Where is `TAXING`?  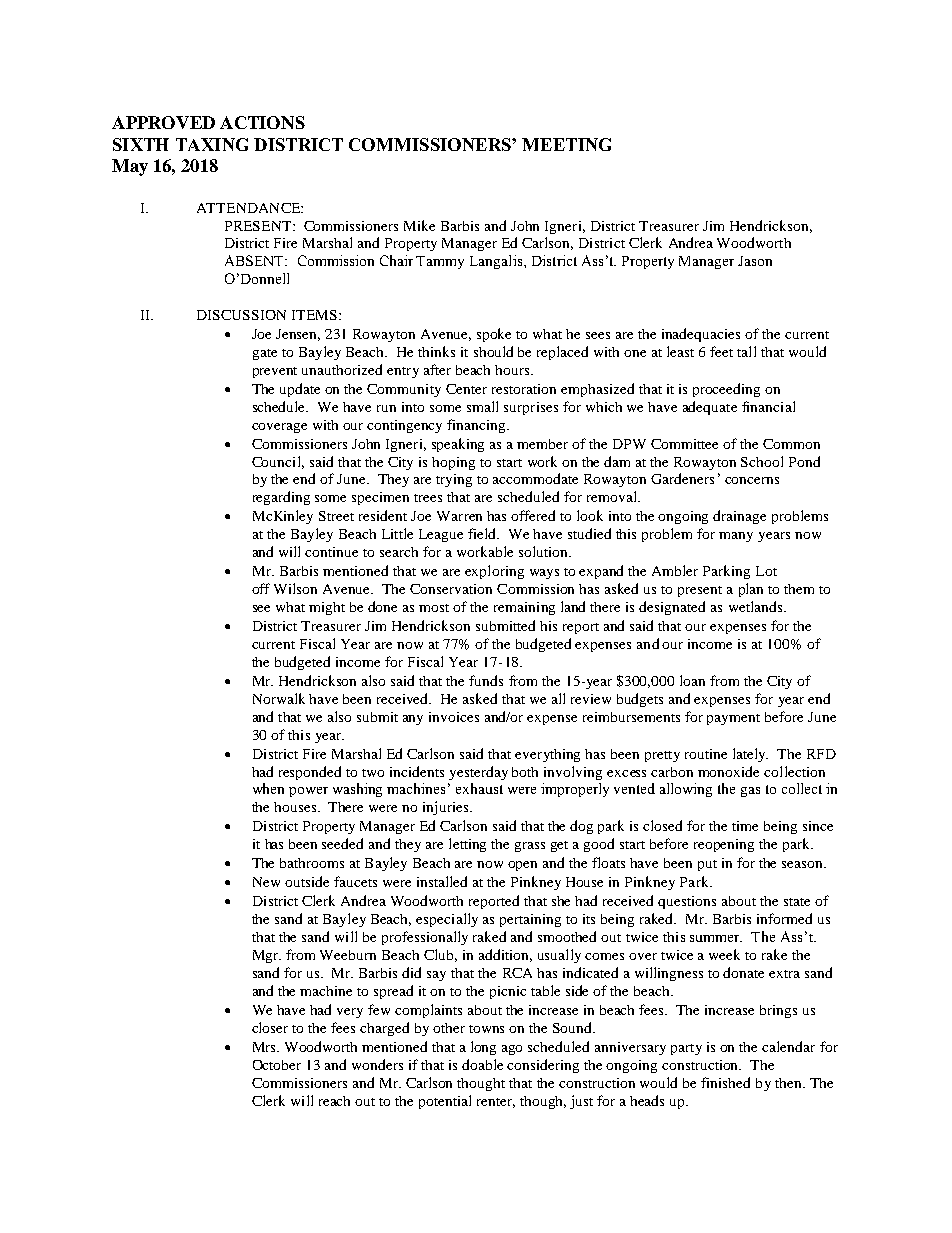 TAXING is located at coordinates (212, 144).
